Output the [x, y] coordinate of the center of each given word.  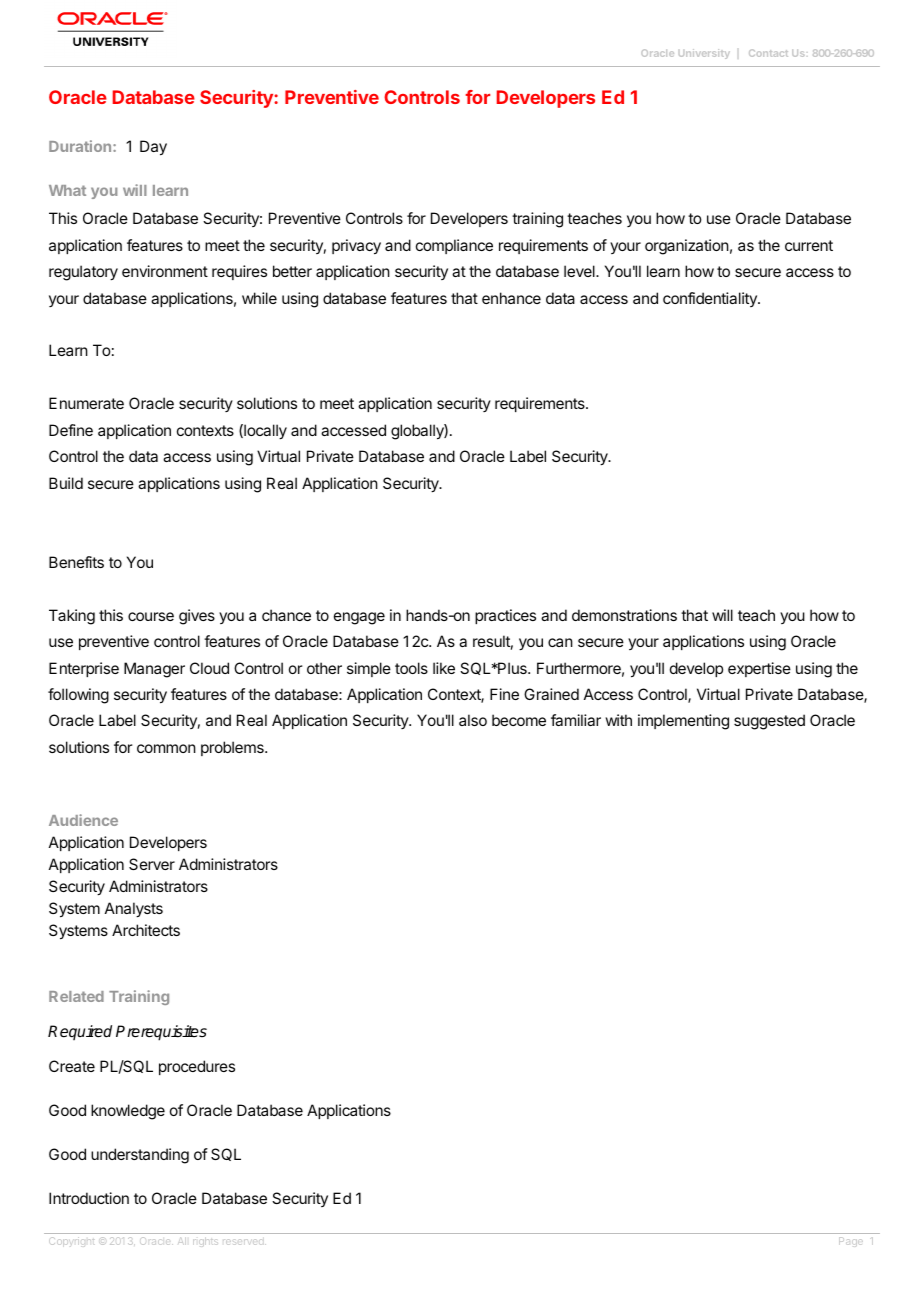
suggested [769, 722]
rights [205, 1242]
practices [505, 616]
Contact [768, 53]
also [473, 720]
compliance [454, 246]
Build [66, 483]
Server [152, 864]
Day [153, 148]
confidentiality [711, 299]
